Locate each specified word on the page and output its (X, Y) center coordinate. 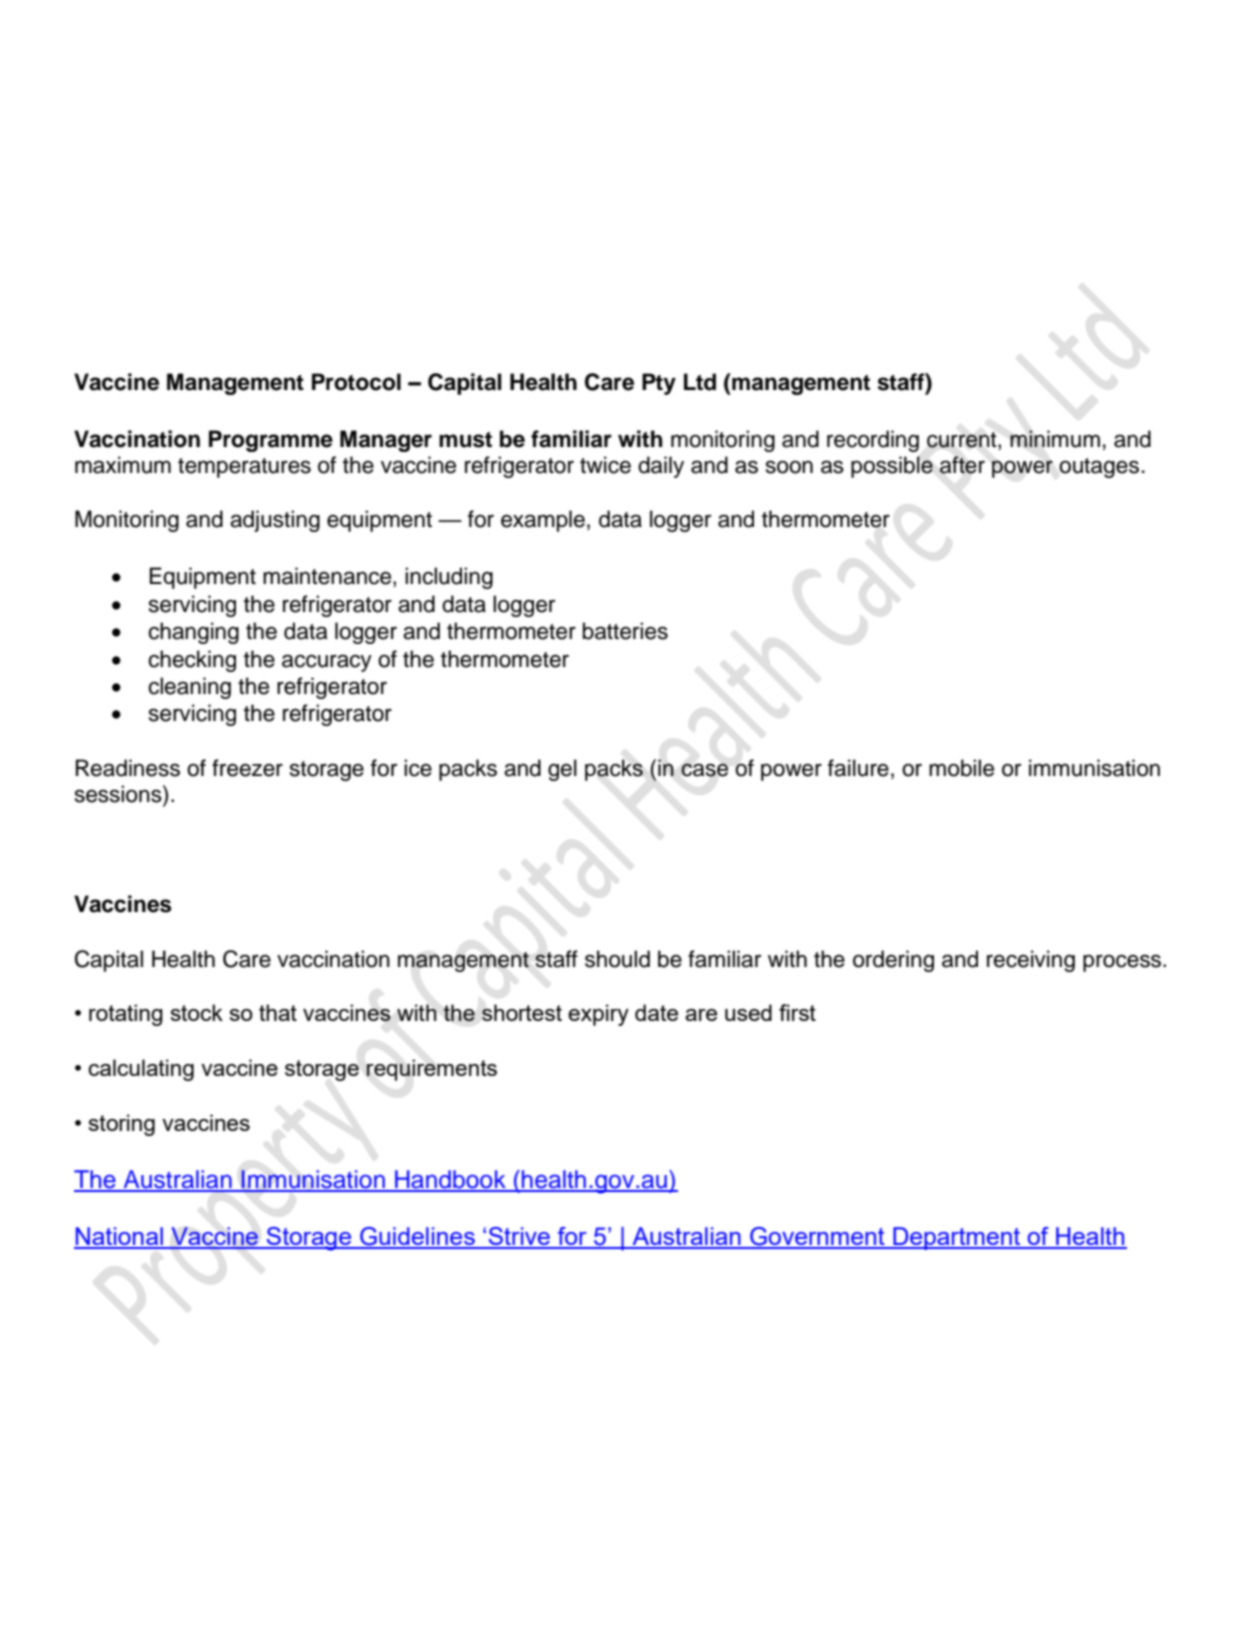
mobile (961, 768)
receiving (1031, 961)
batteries (625, 631)
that (278, 1012)
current (963, 441)
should (617, 959)
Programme (271, 441)
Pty (659, 384)
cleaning (189, 688)
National (119, 1237)
